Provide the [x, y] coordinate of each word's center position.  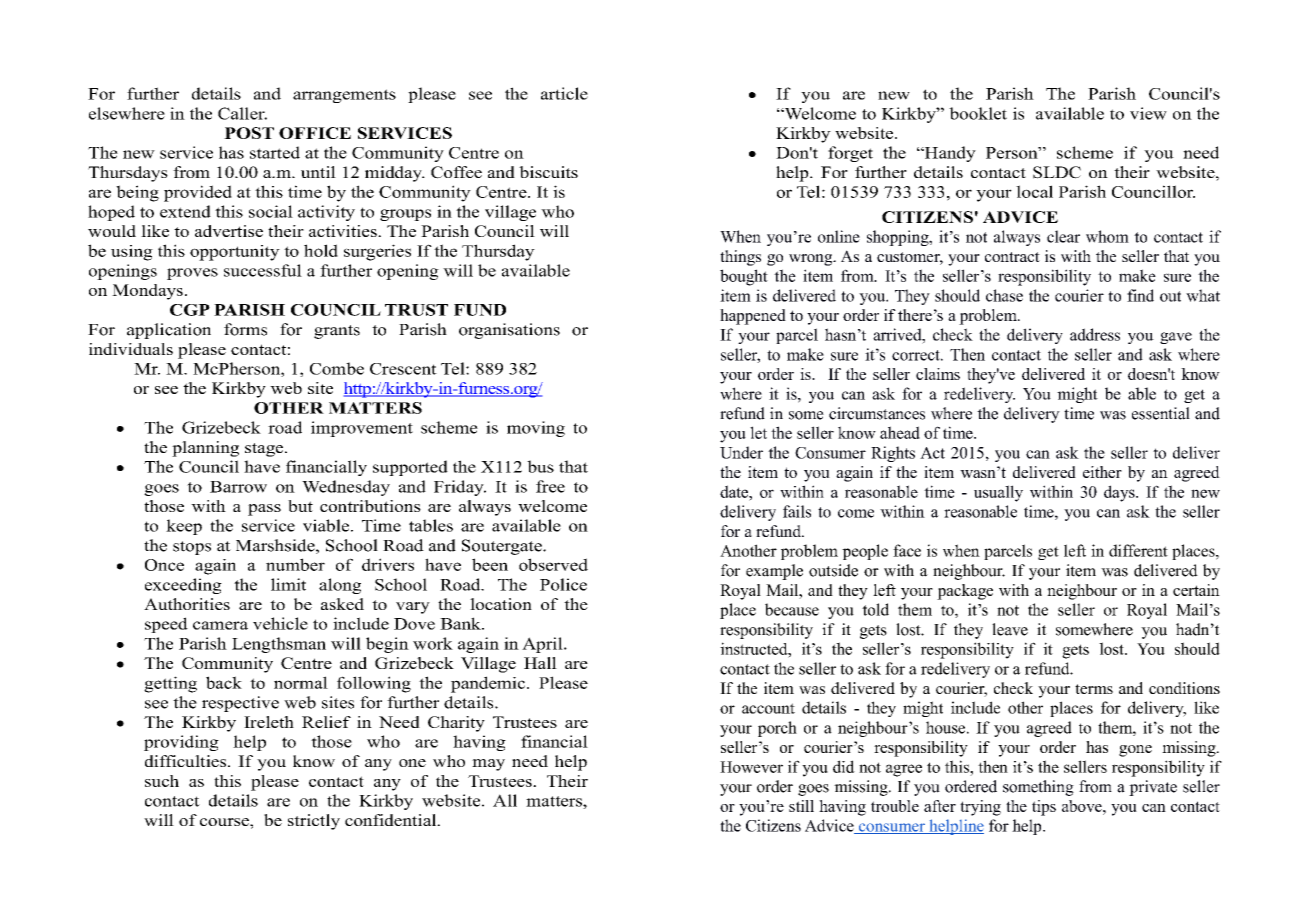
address [1095, 334]
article [564, 93]
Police [563, 584]
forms [245, 329]
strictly [314, 822]
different [1138, 550]
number [295, 564]
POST [249, 133]
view [1148, 113]
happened [753, 317]
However [751, 767]
